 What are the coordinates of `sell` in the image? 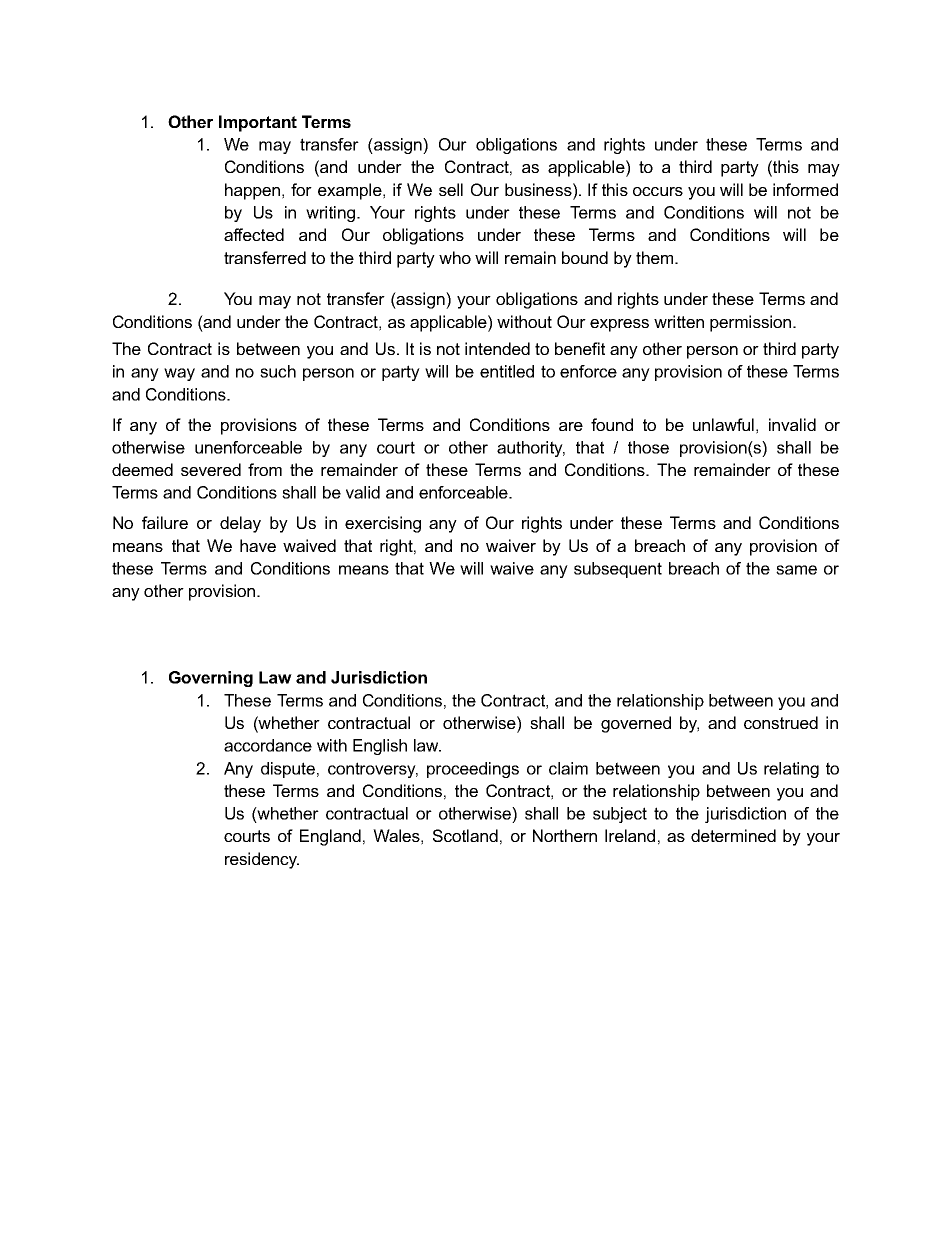 It's located at (451, 189).
